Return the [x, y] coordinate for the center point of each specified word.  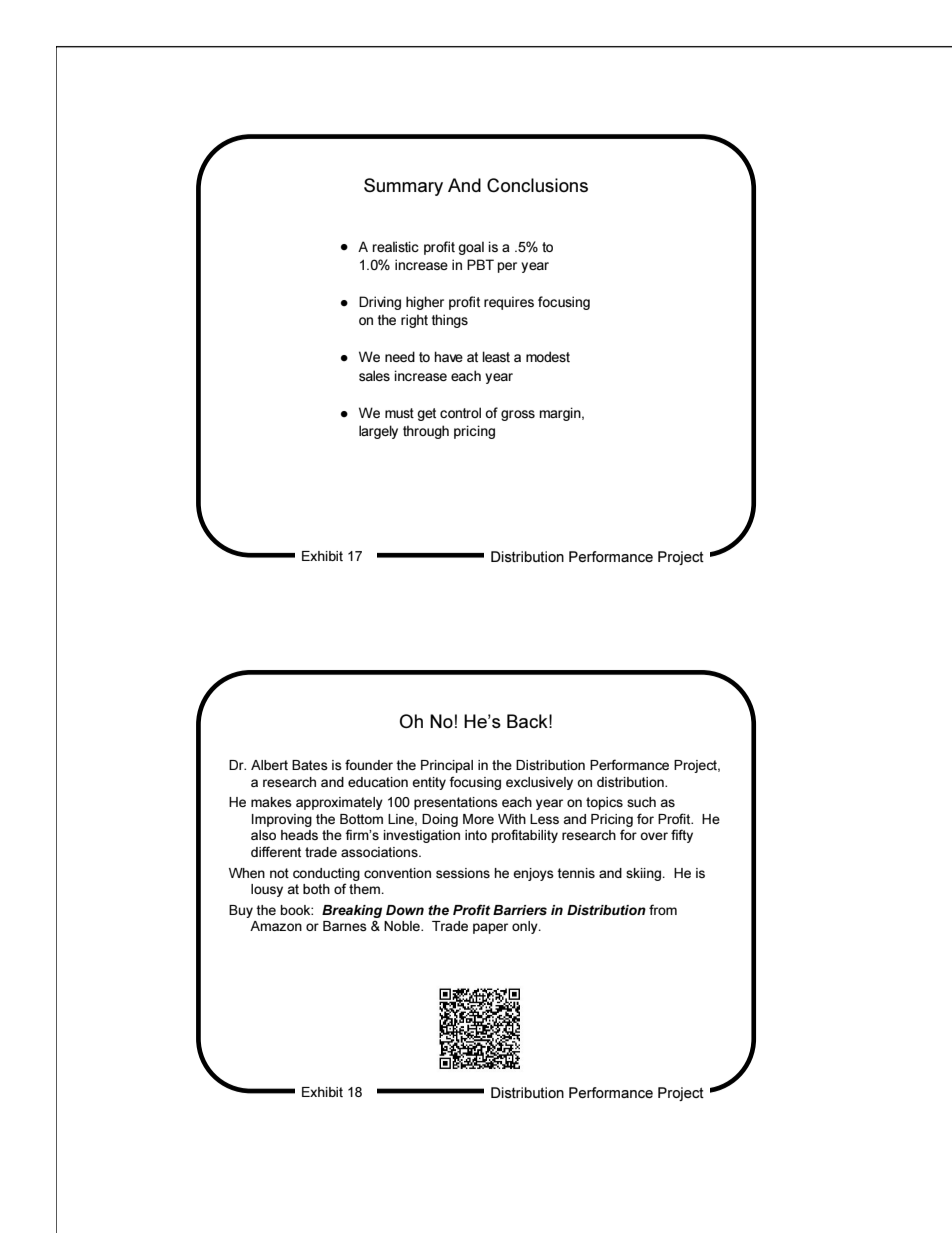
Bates [310, 765]
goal [471, 248]
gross [518, 415]
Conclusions [537, 185]
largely [378, 432]
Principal [447, 766]
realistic [396, 246]
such [641, 802]
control [460, 412]
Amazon [276, 926]
